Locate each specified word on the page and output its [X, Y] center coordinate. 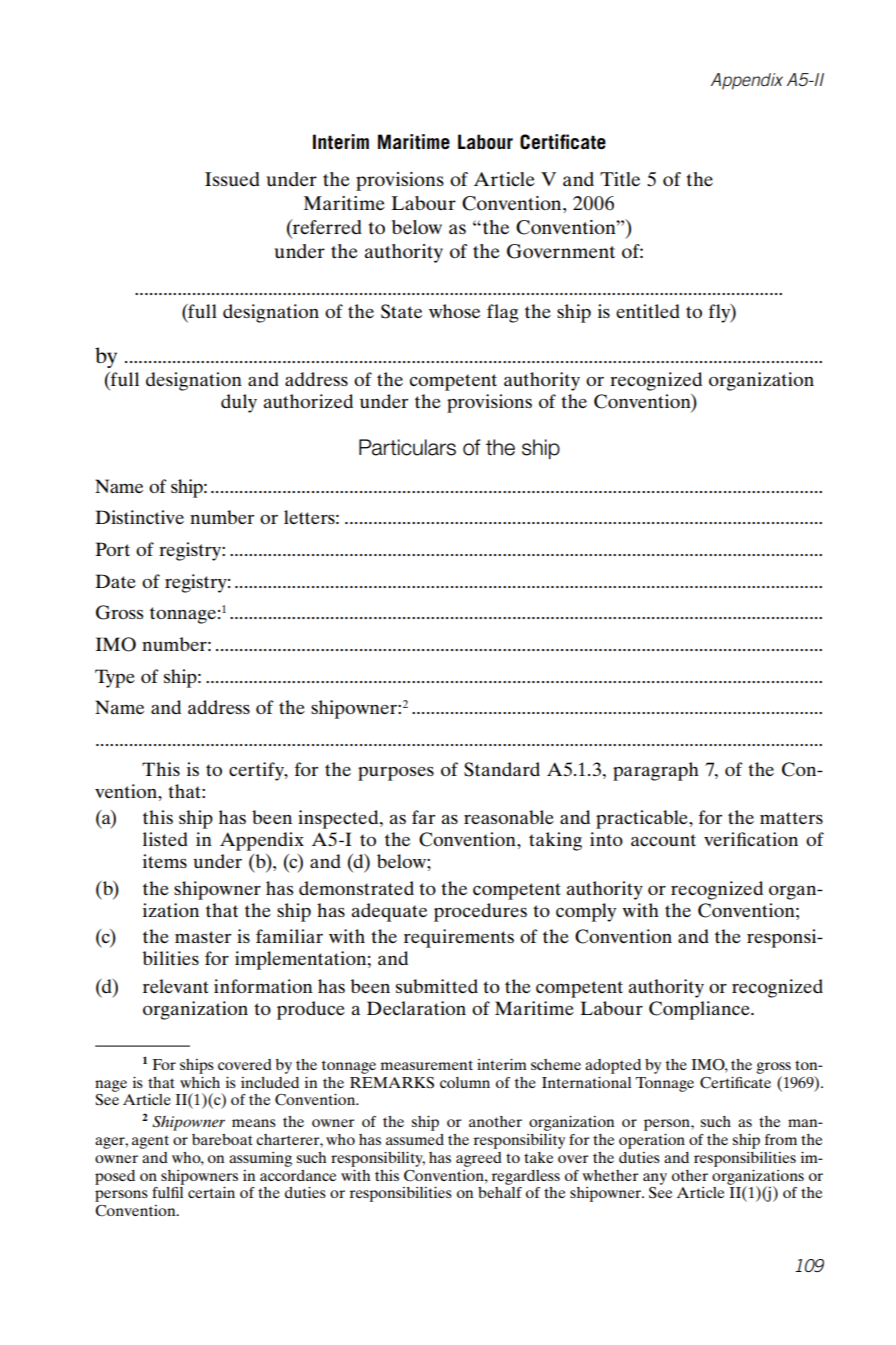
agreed [479, 1159]
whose [454, 311]
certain [211, 1192]
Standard [502, 769]
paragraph [656, 771]
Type [115, 678]
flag [503, 313]
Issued [232, 179]
